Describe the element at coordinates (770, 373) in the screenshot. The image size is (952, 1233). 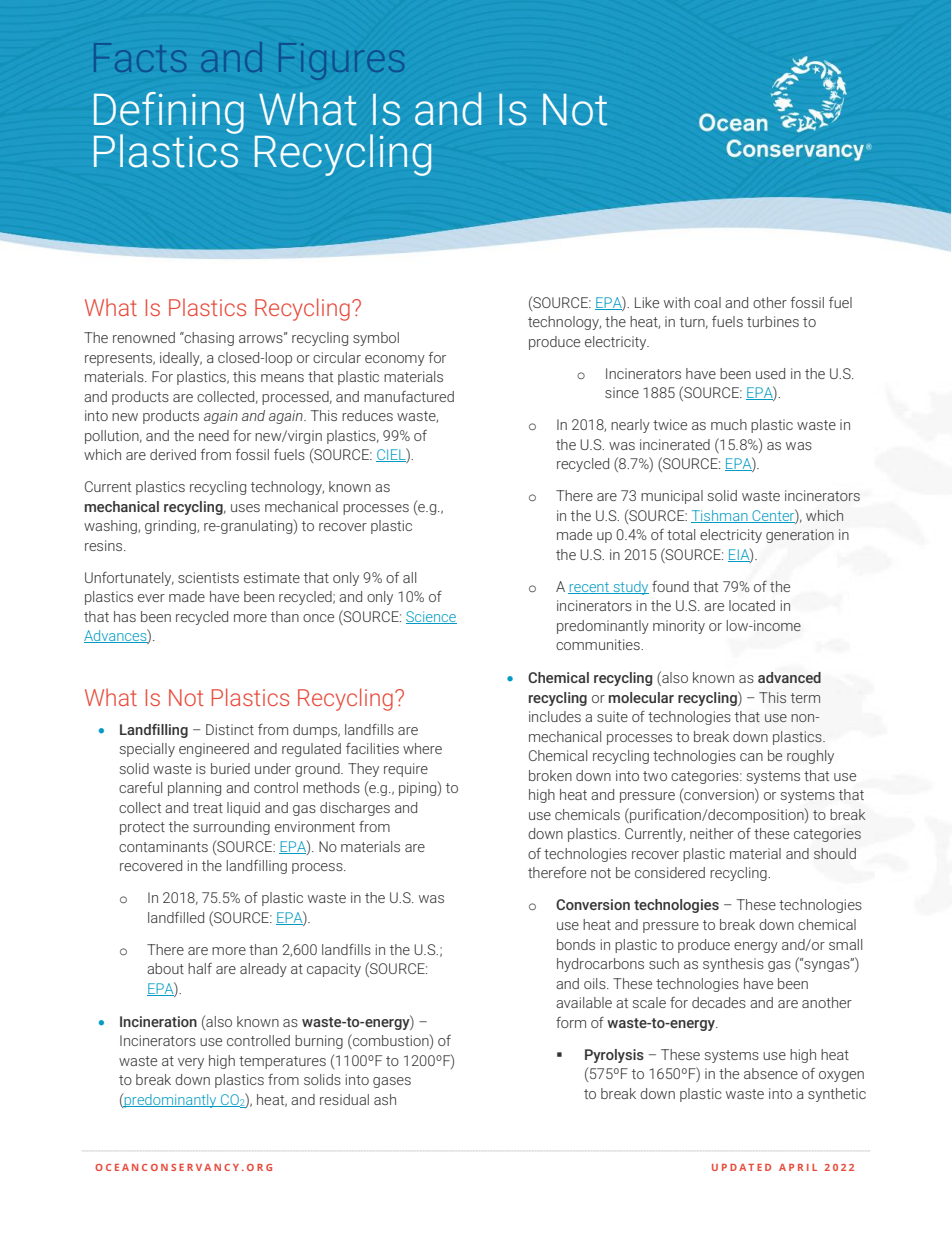
I see `used` at that location.
